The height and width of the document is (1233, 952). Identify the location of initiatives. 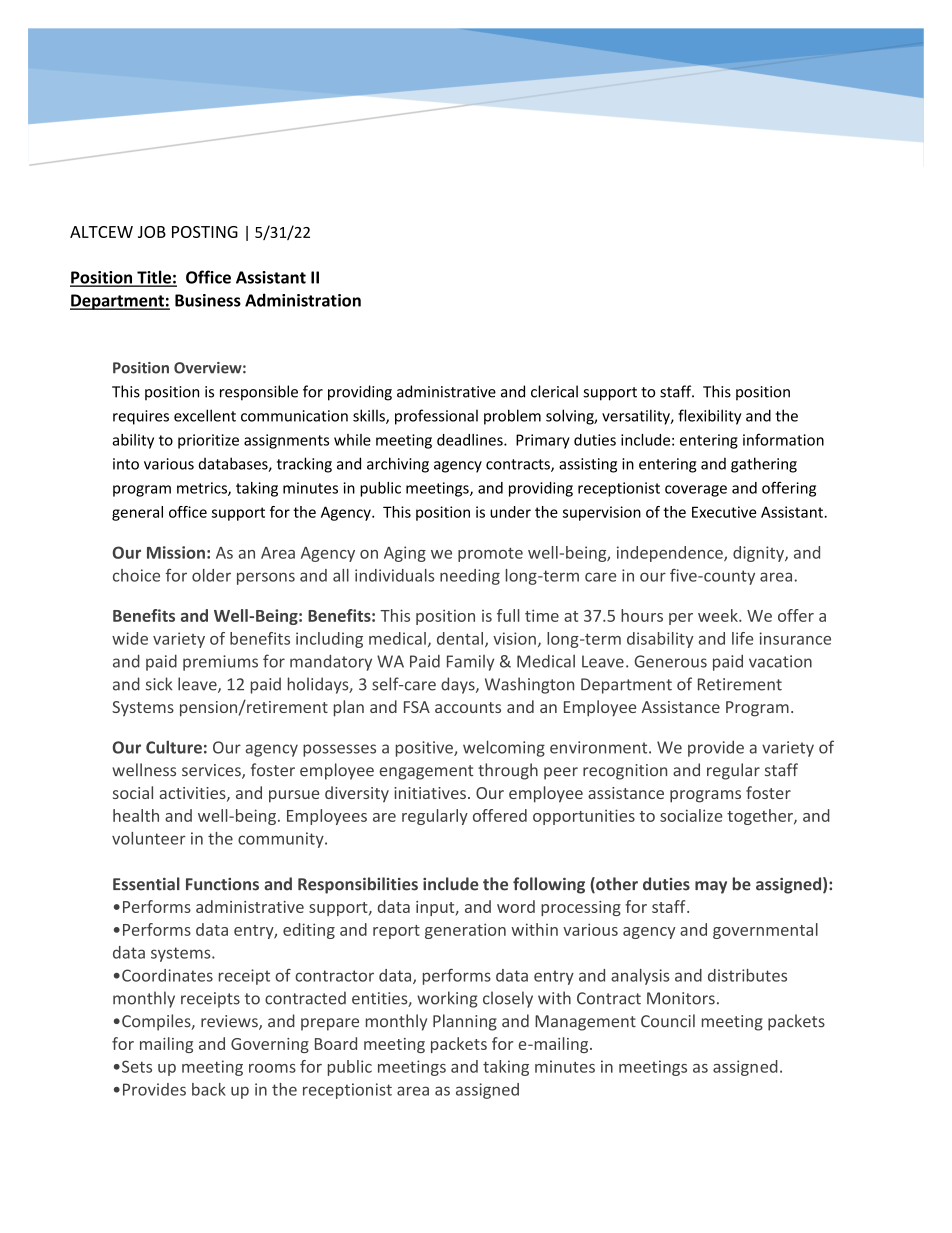
(430, 793).
